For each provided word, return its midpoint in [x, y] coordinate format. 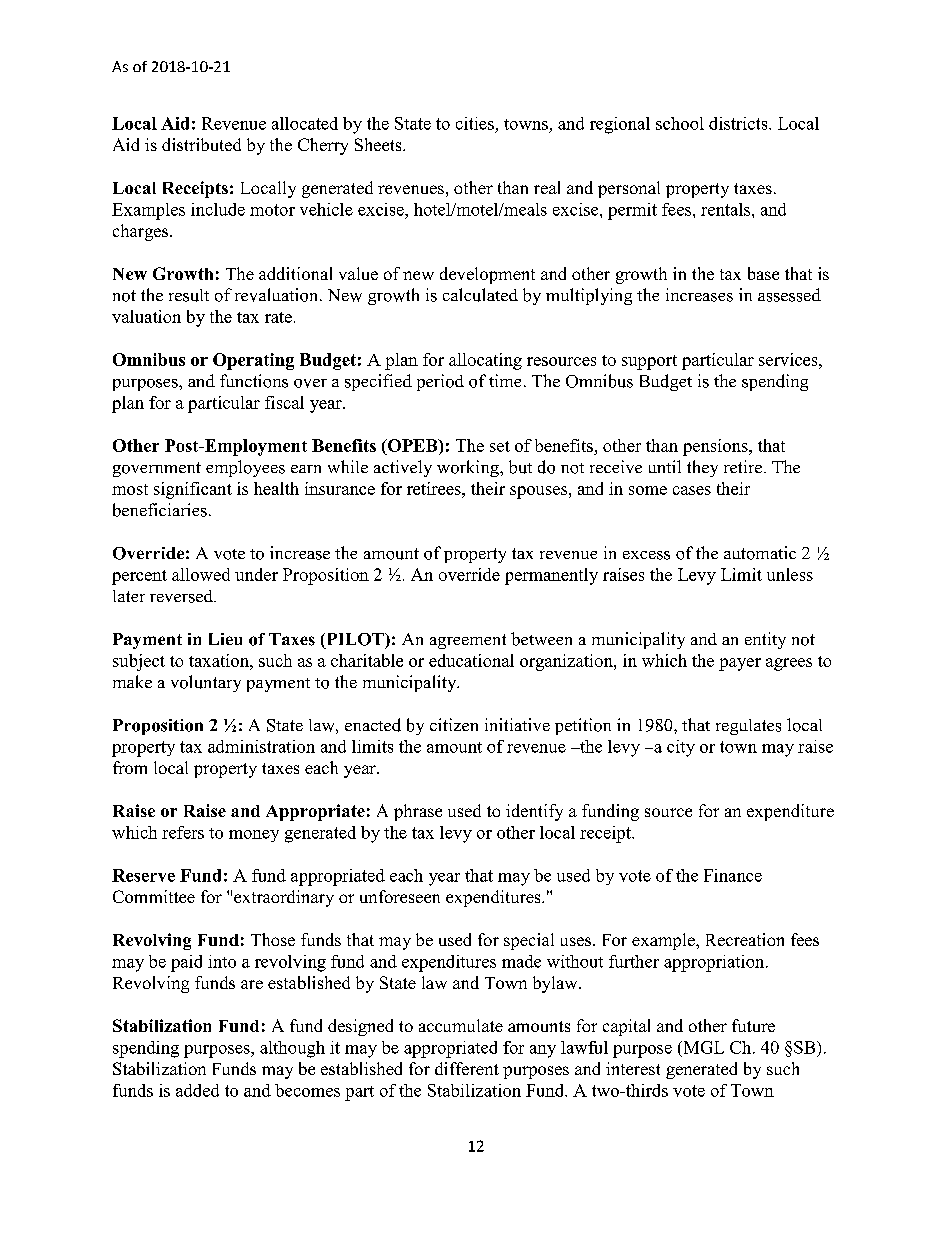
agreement [468, 641]
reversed [182, 596]
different [467, 1068]
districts [739, 123]
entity [765, 640]
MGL [702, 1047]
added [197, 1090]
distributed [201, 144]
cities [475, 123]
